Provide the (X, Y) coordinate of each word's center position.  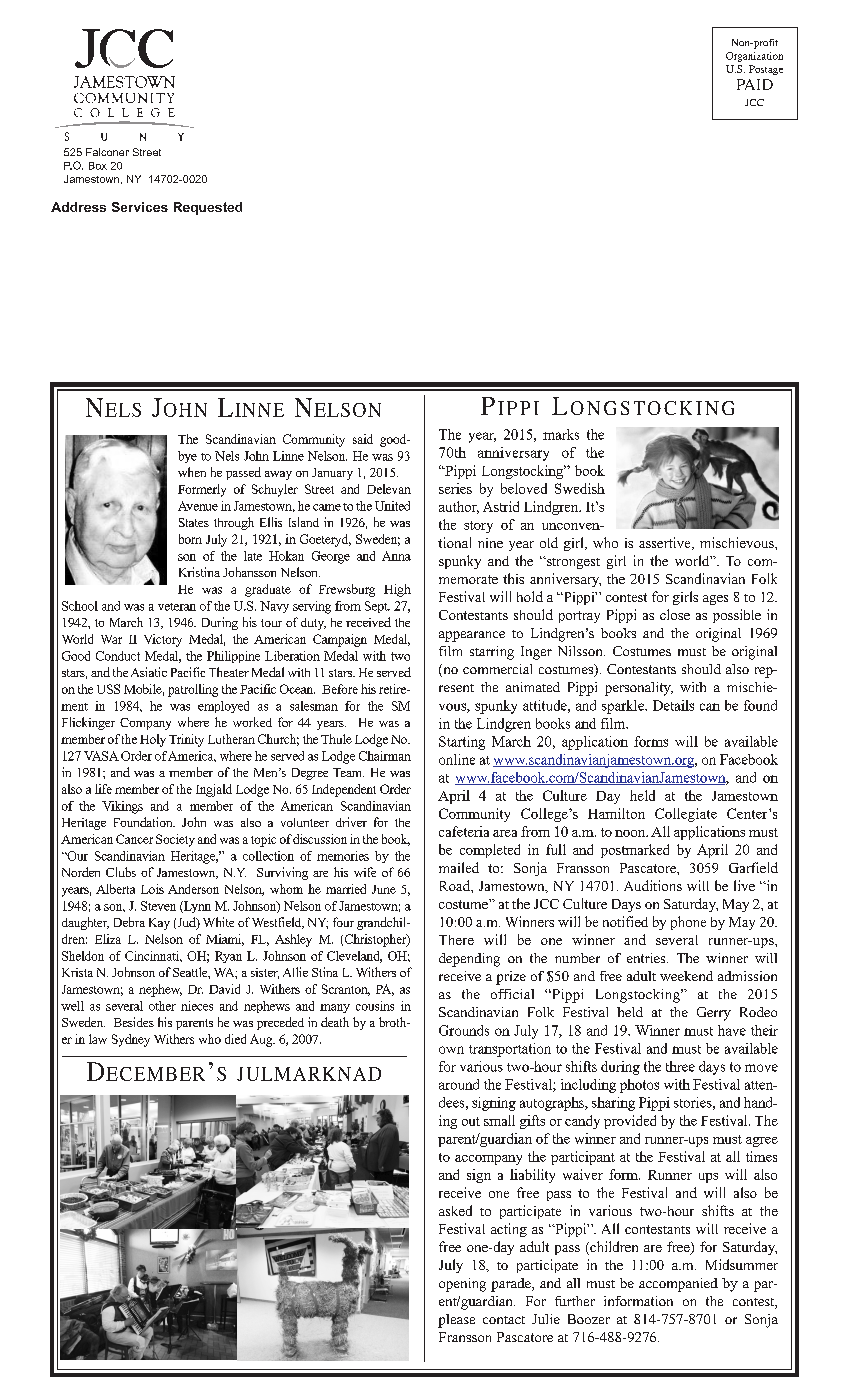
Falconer (107, 152)
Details (673, 705)
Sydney (131, 1040)
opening (462, 1285)
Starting (462, 743)
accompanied (678, 1285)
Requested (208, 208)
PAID (755, 84)
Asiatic (149, 672)
